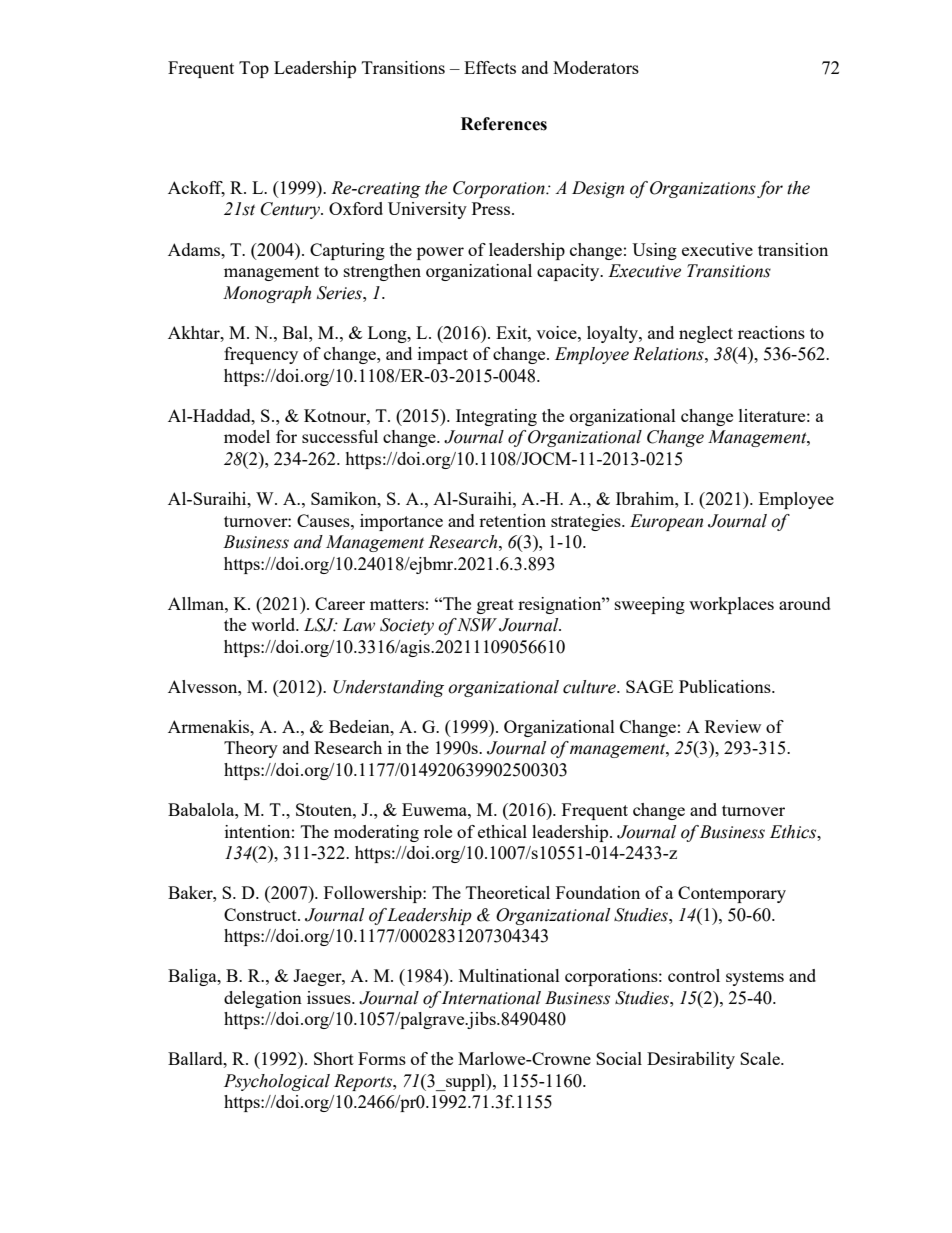  Describe the element at coordinates (733, 726) in the document. I see `Review` at that location.
